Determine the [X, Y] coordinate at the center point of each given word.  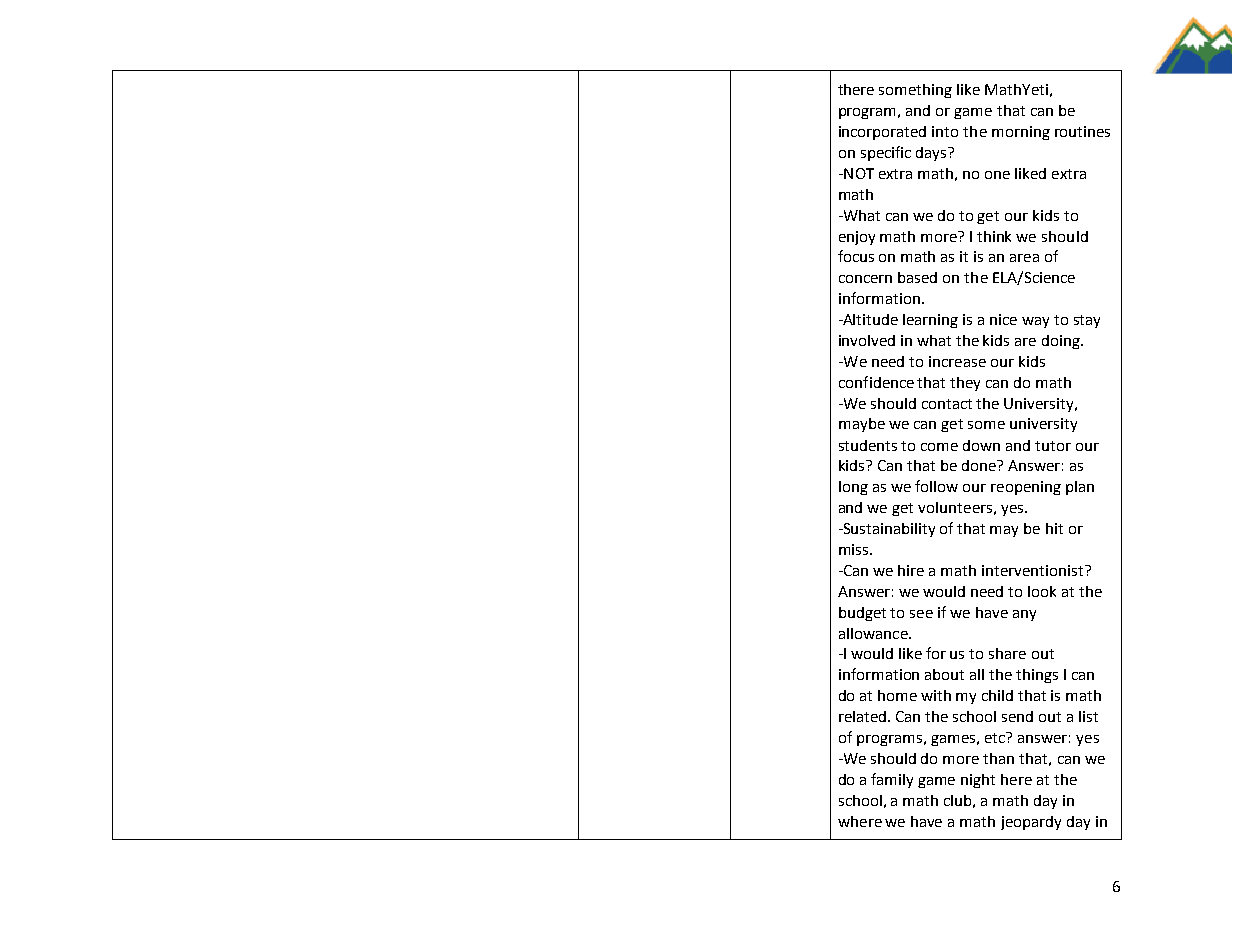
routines [1082, 131]
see [921, 614]
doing [1062, 342]
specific [886, 153]
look [1042, 591]
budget [862, 614]
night [978, 781]
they [965, 384]
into [945, 131]
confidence [876, 382]
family [892, 780]
